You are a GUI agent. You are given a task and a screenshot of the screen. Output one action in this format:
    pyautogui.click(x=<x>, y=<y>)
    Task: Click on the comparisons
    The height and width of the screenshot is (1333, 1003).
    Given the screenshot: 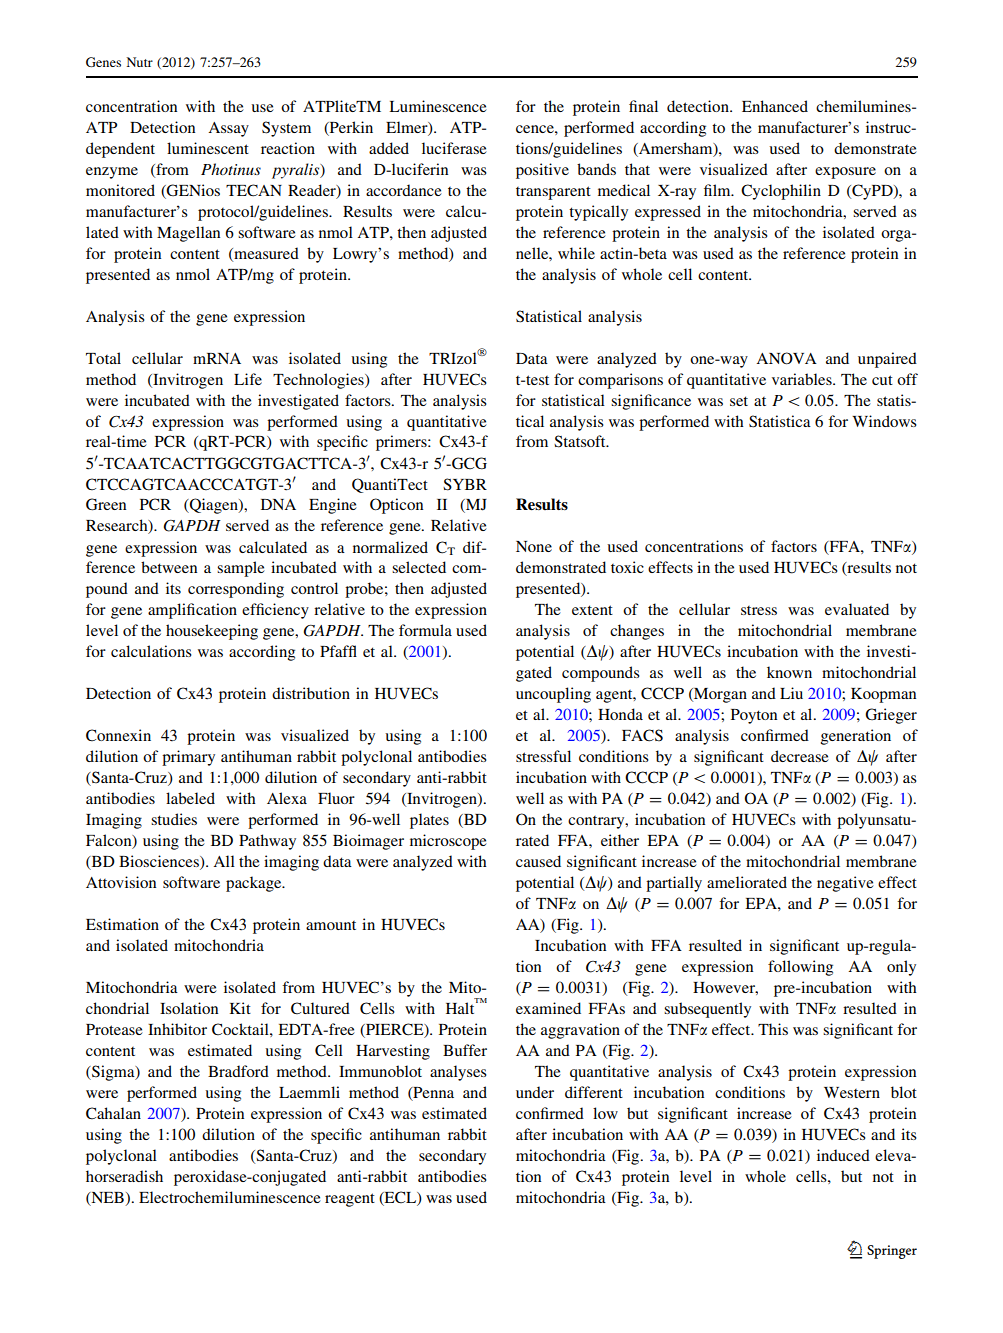 What is the action you would take?
    pyautogui.click(x=620, y=381)
